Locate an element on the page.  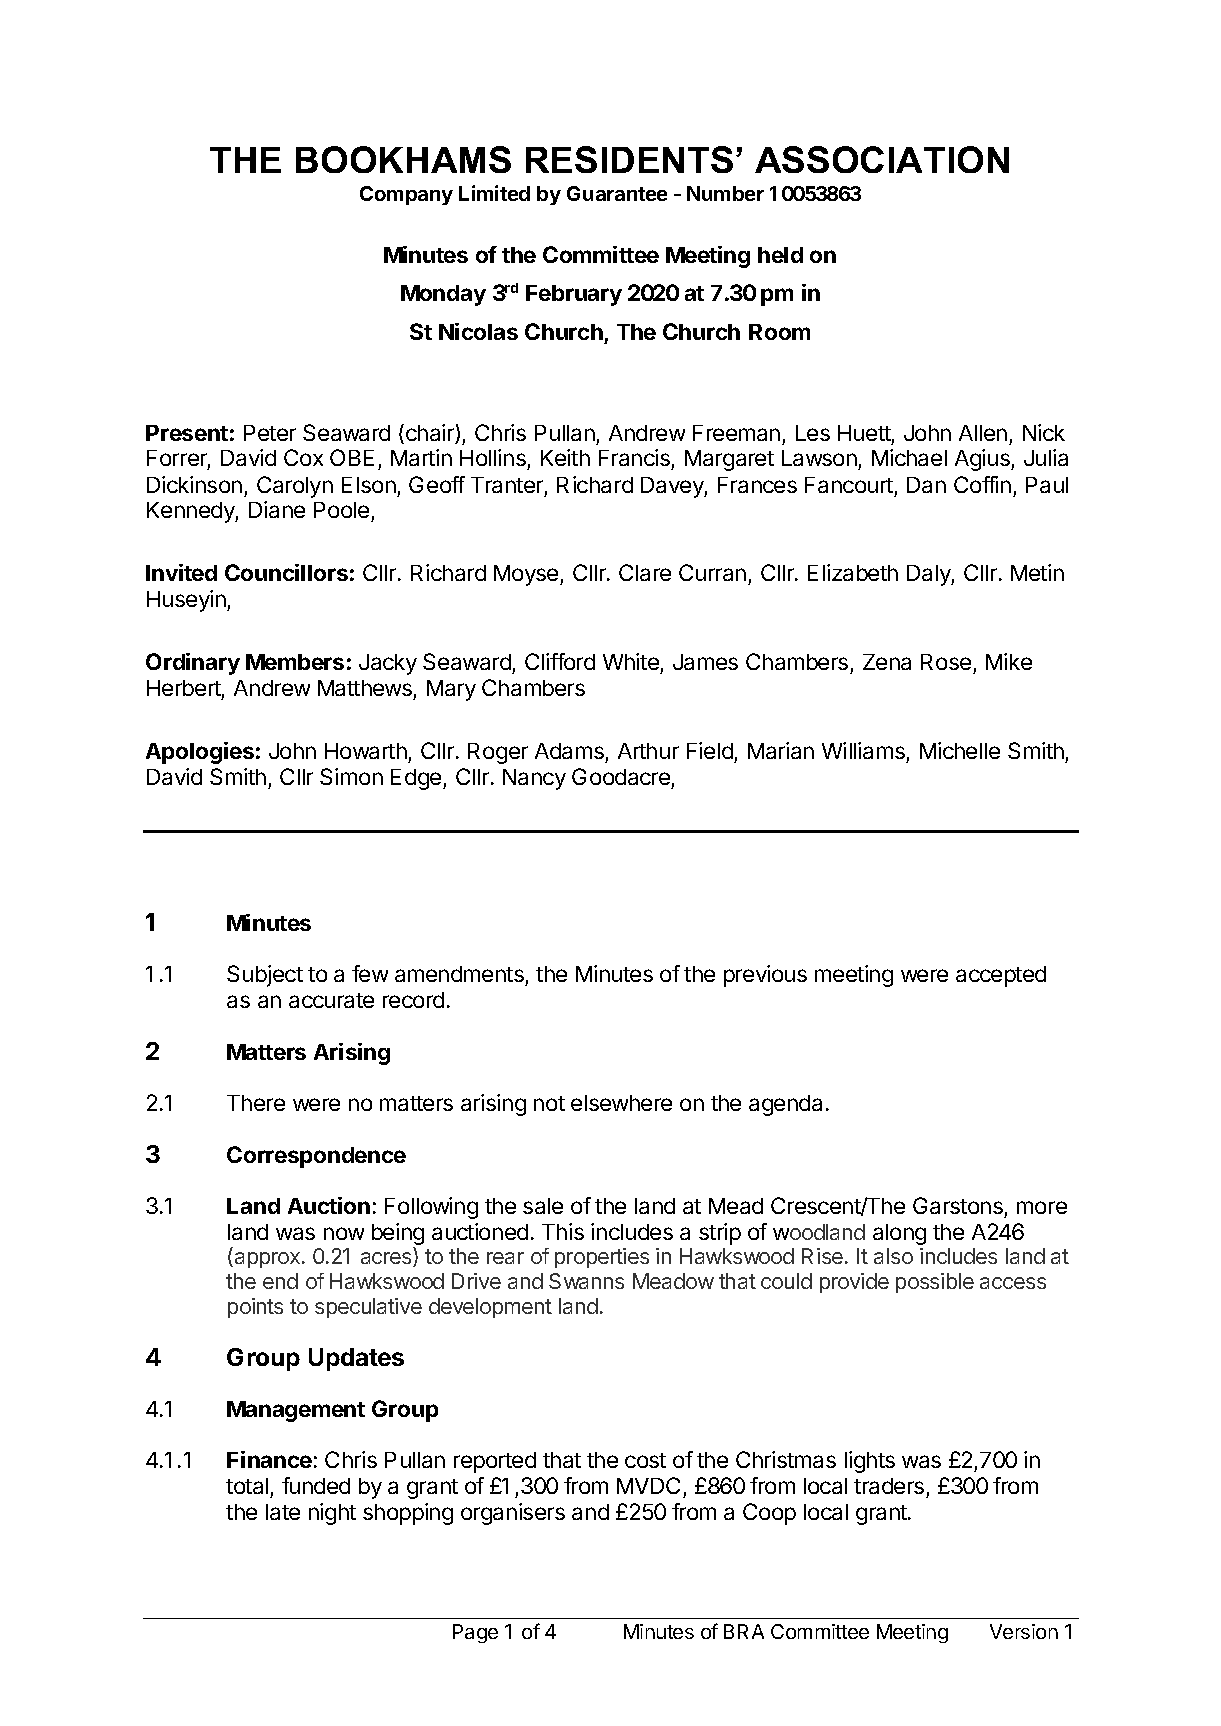
Guarantee is located at coordinates (617, 193).
